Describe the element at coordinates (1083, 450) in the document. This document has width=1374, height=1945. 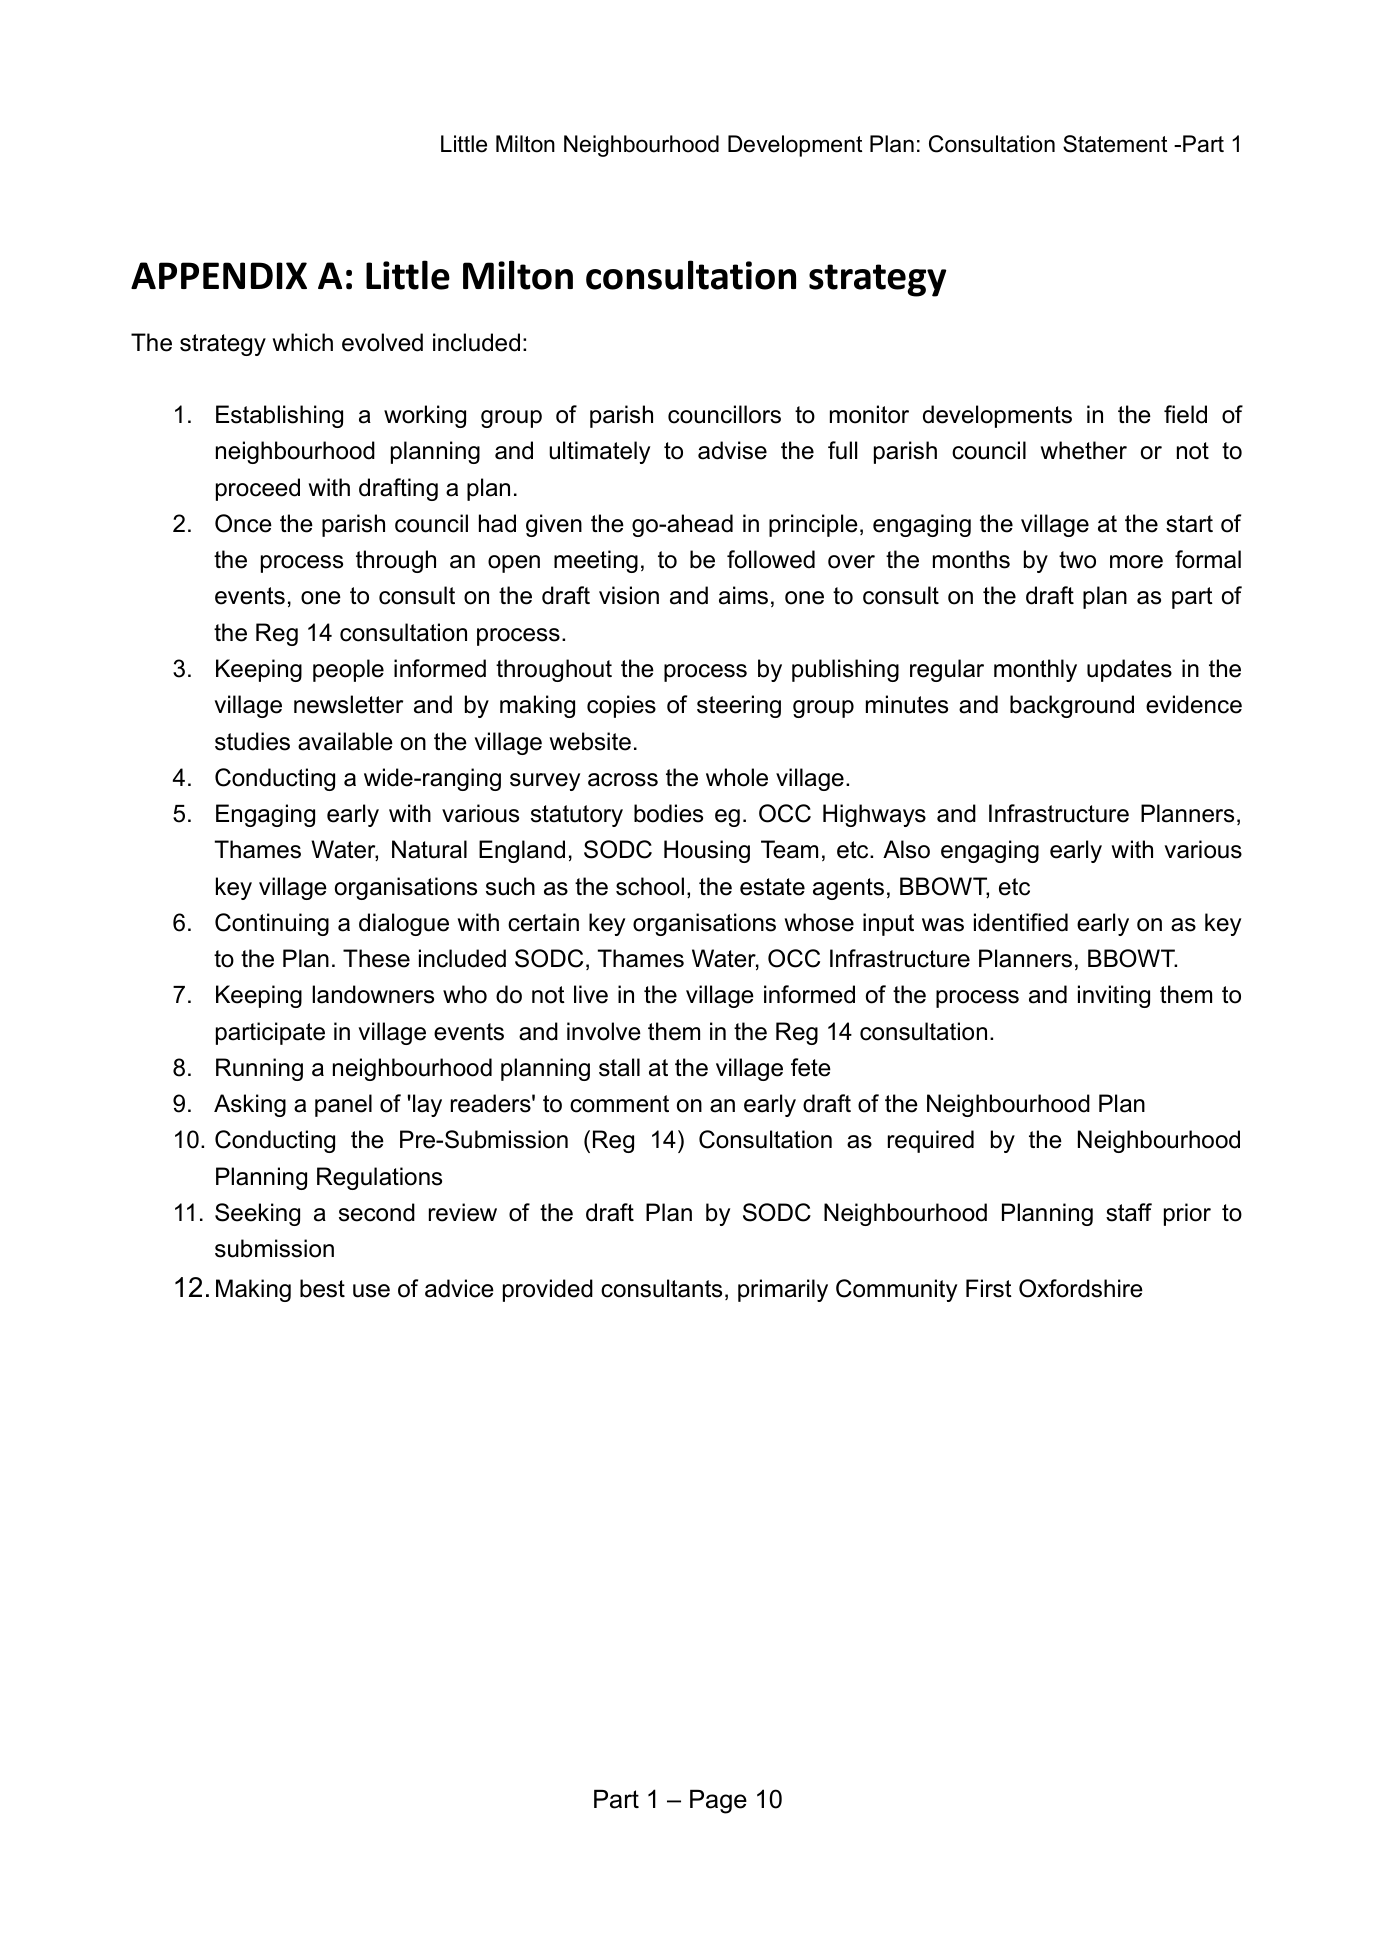
I see `whether` at that location.
